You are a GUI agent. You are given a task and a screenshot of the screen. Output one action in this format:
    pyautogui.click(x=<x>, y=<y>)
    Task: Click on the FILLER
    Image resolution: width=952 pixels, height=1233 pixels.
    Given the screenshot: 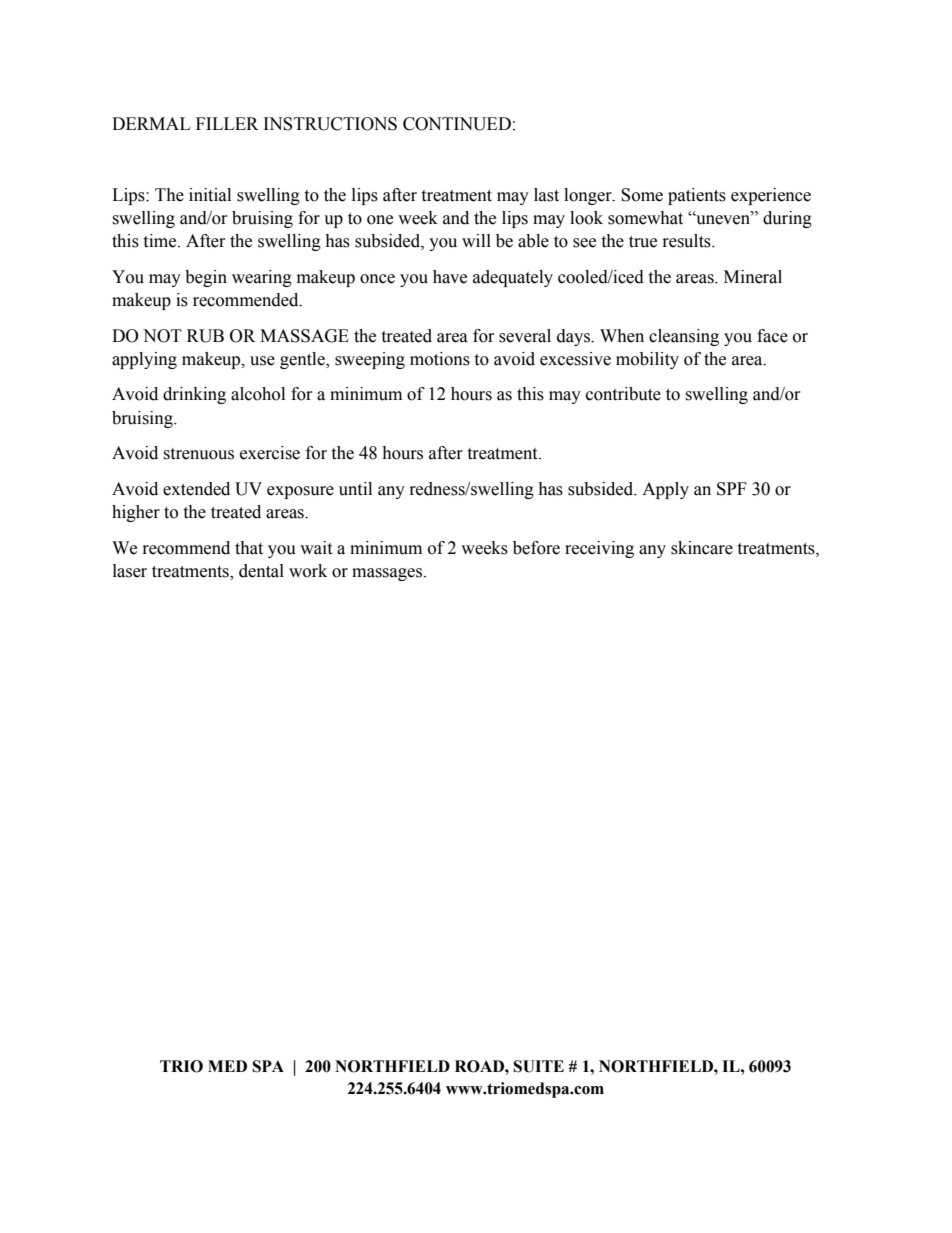 What is the action you would take?
    pyautogui.click(x=227, y=123)
